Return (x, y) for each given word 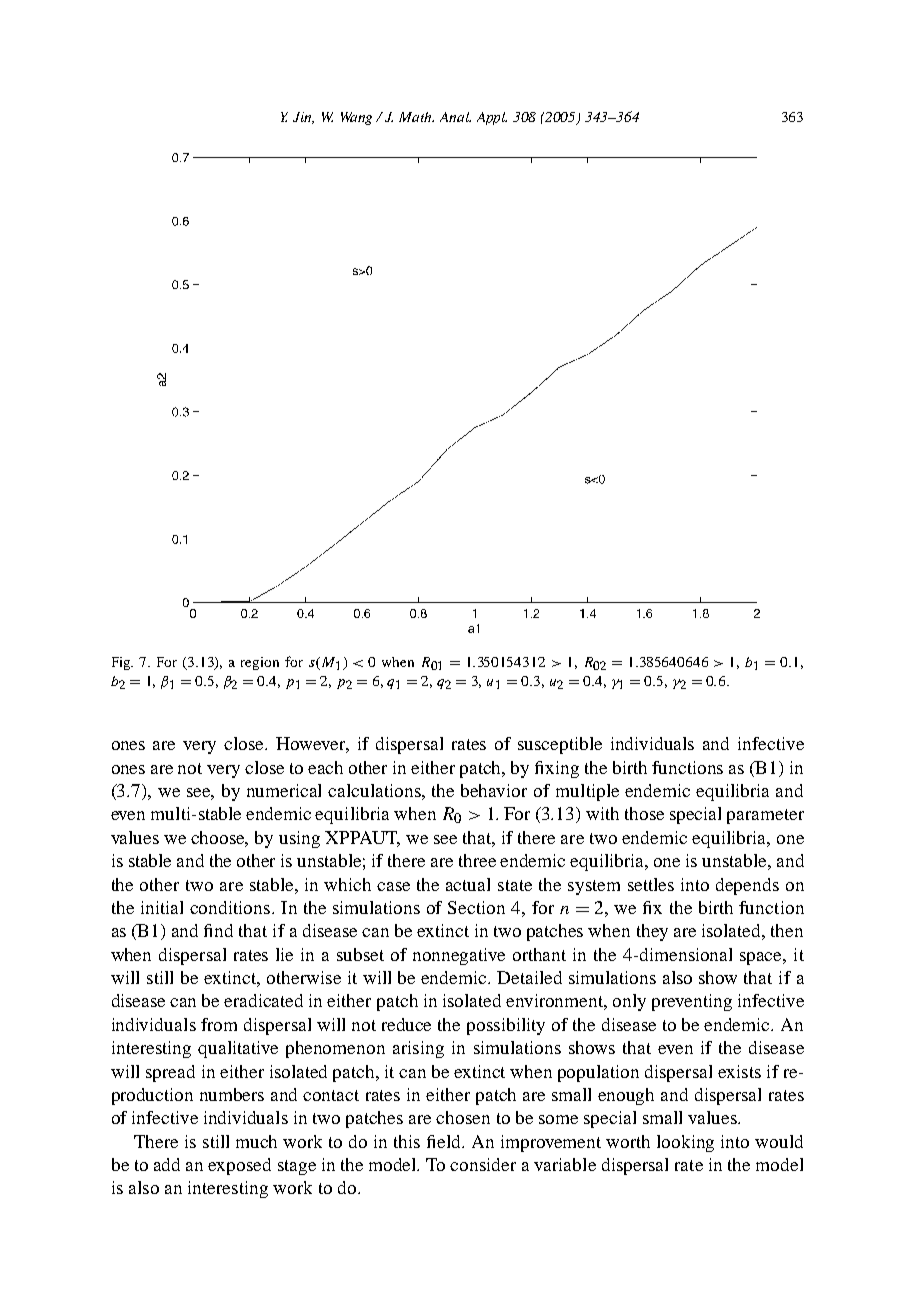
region (260, 663)
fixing (557, 769)
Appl (492, 118)
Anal (455, 117)
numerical (284, 790)
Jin (303, 118)
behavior (494, 790)
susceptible (560, 745)
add (167, 1164)
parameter (765, 816)
